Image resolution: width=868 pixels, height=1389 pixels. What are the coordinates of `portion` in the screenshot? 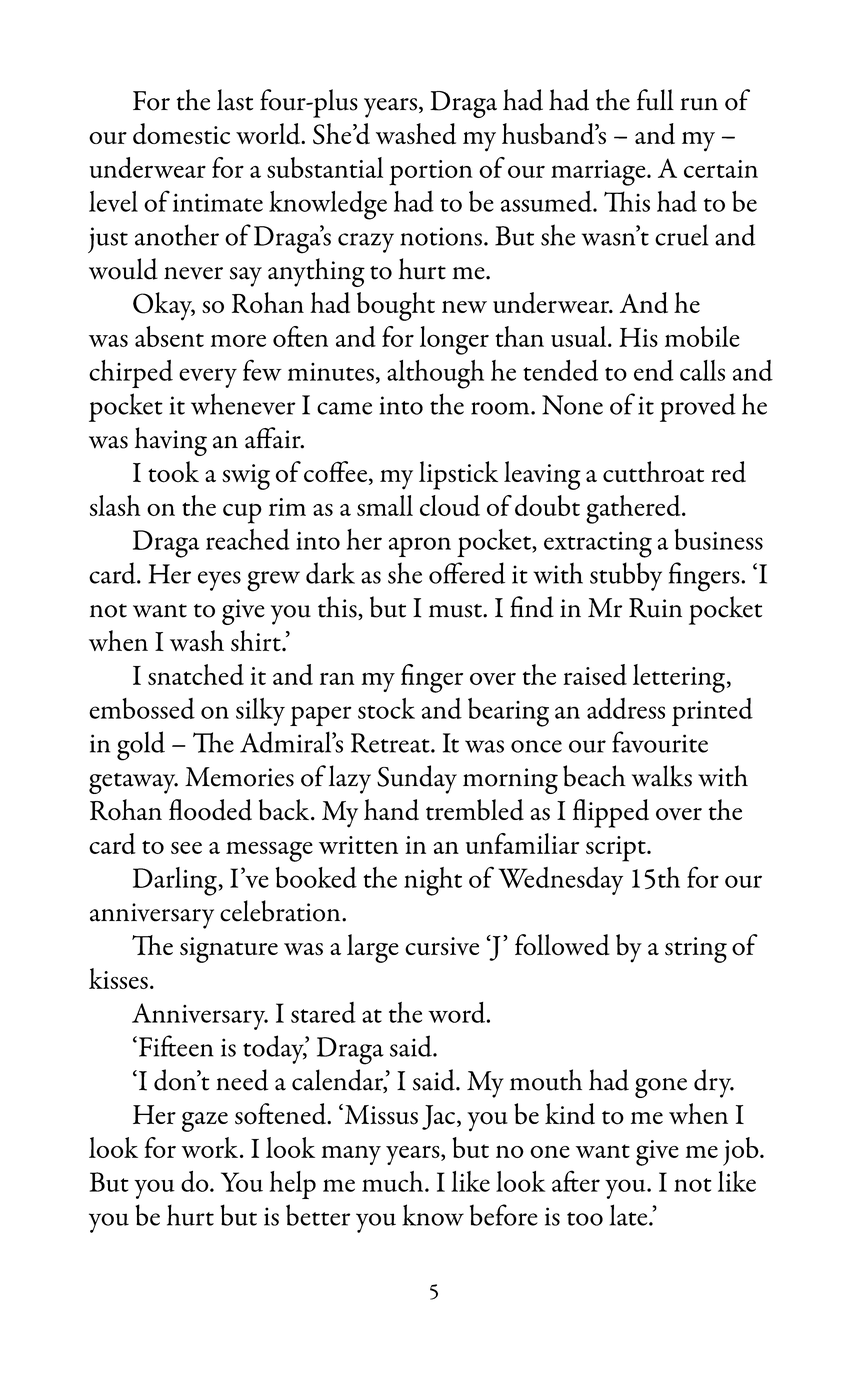 It's located at (431, 173).
